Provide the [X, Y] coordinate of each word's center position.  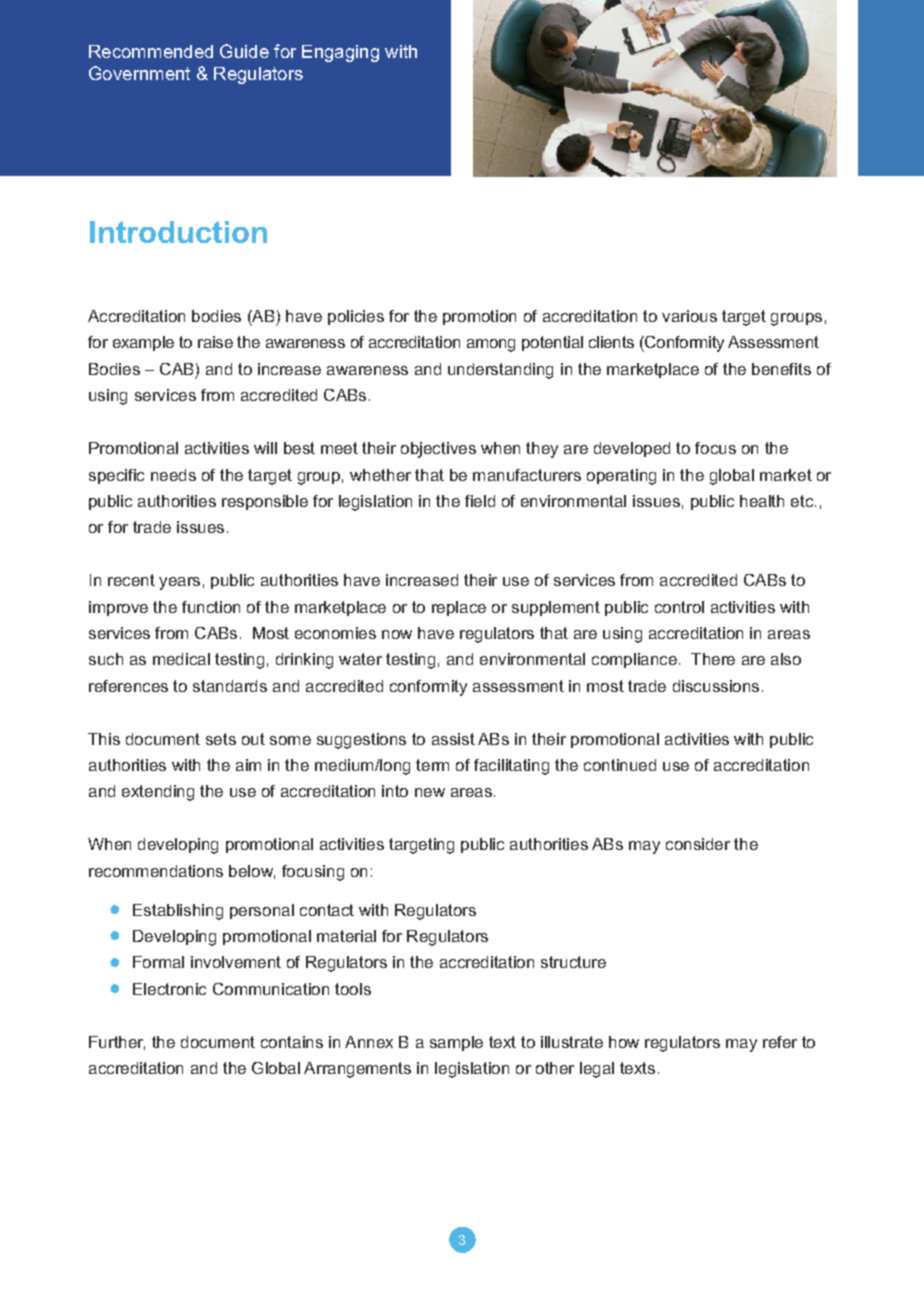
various [689, 316]
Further [117, 1043]
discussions [716, 686]
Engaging [340, 53]
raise [215, 342]
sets [221, 739]
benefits [781, 369]
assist [453, 739]
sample [456, 1043]
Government [139, 73]
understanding [500, 371]
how [624, 1042]
